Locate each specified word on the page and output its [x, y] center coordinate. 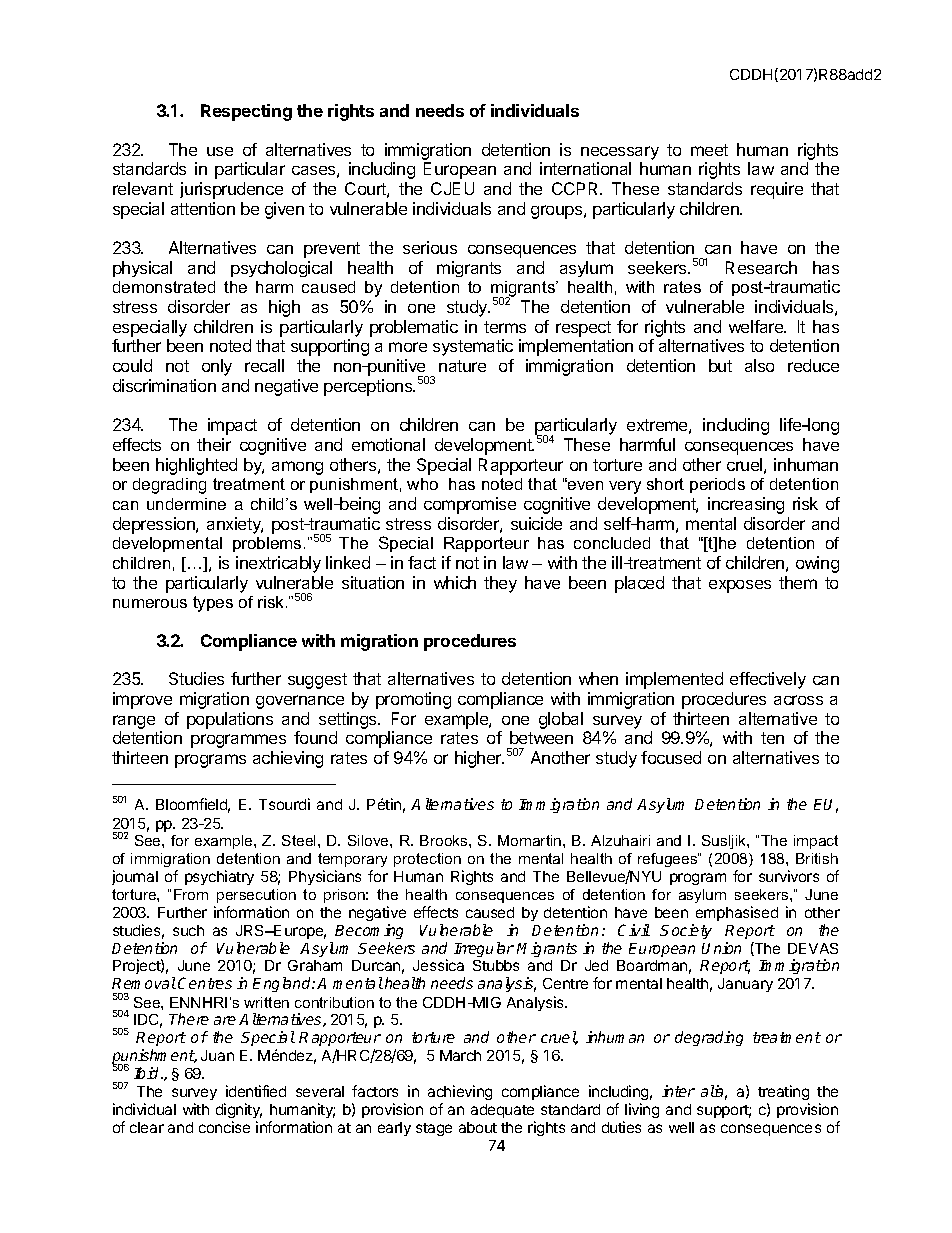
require [777, 190]
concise [224, 1127]
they [500, 584]
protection [427, 860]
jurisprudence [231, 190]
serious [430, 247]
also [759, 365]
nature [462, 366]
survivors [789, 876]
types [213, 604]
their [214, 444]
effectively [768, 680]
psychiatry [219, 877]
